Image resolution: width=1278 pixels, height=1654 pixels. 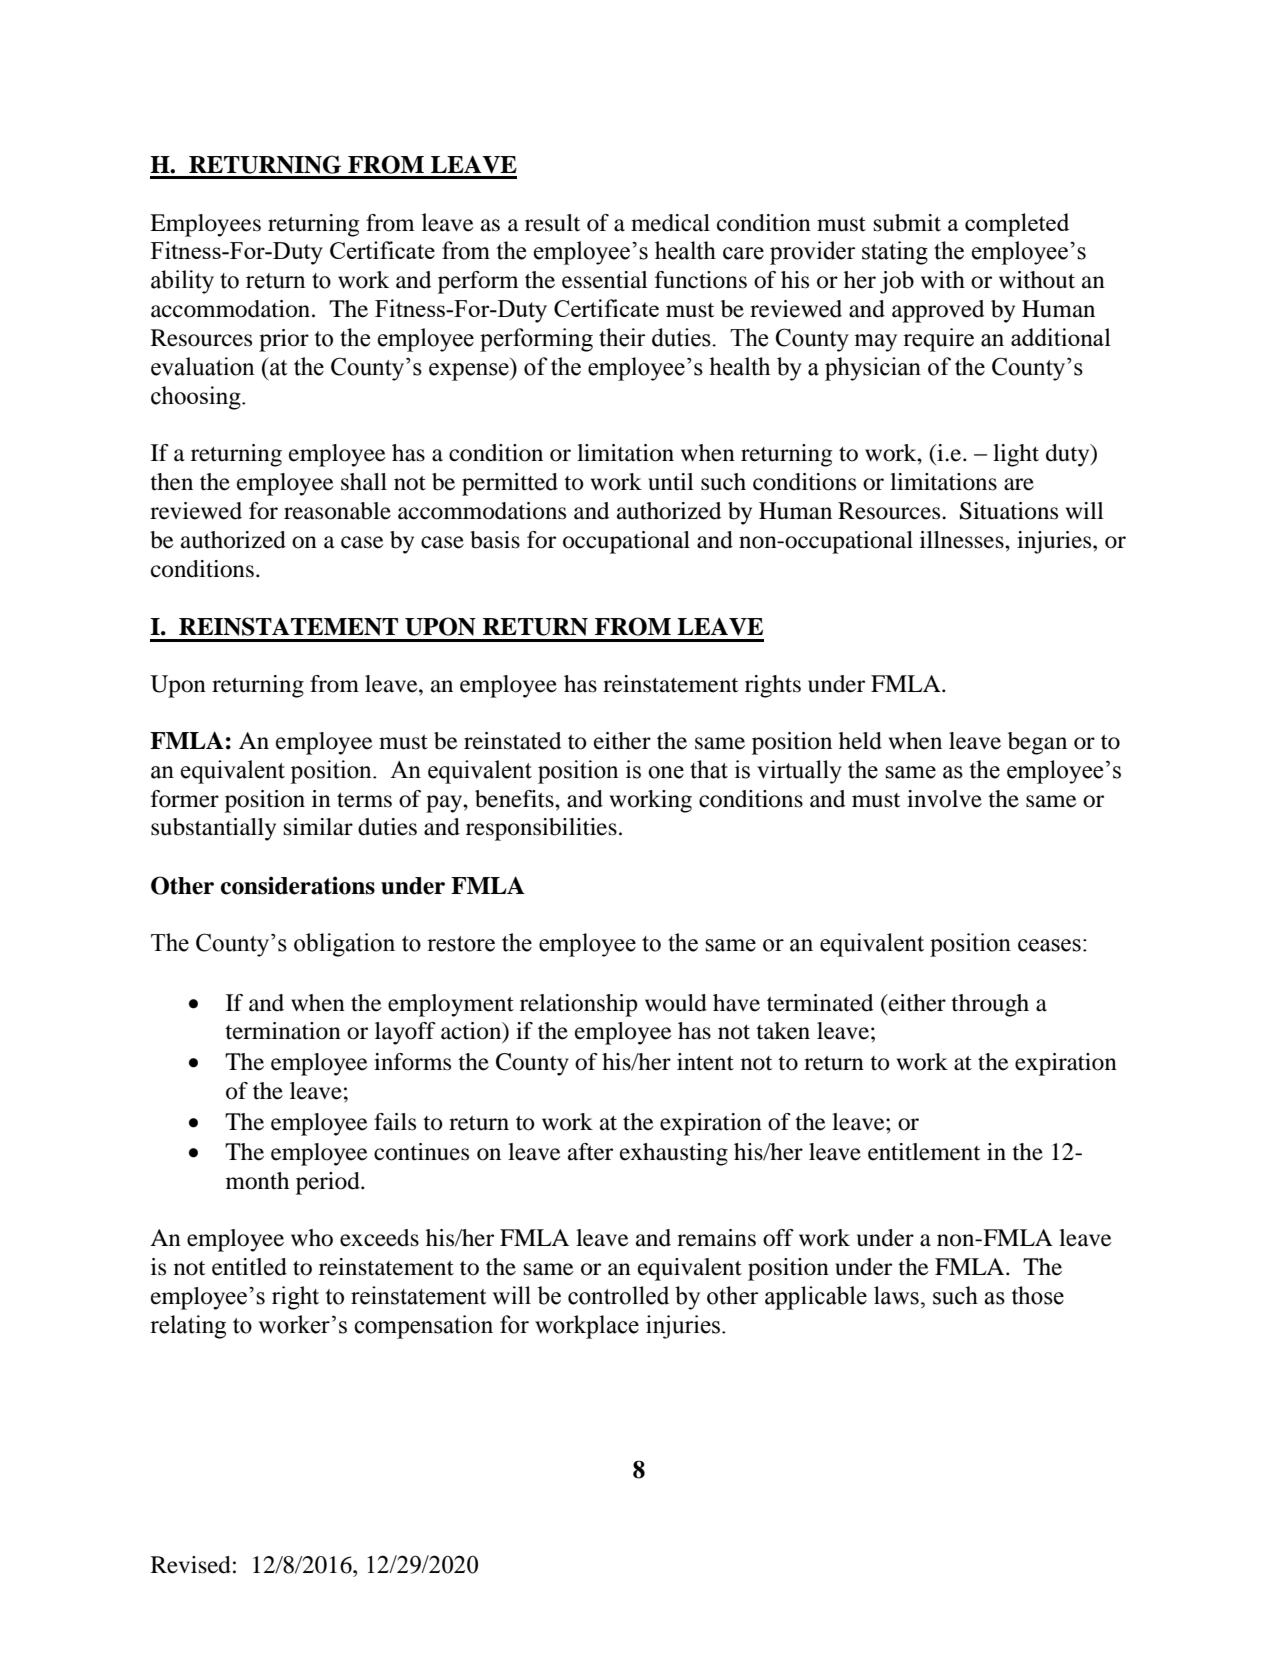 I want to click on began, so click(x=1037, y=743).
